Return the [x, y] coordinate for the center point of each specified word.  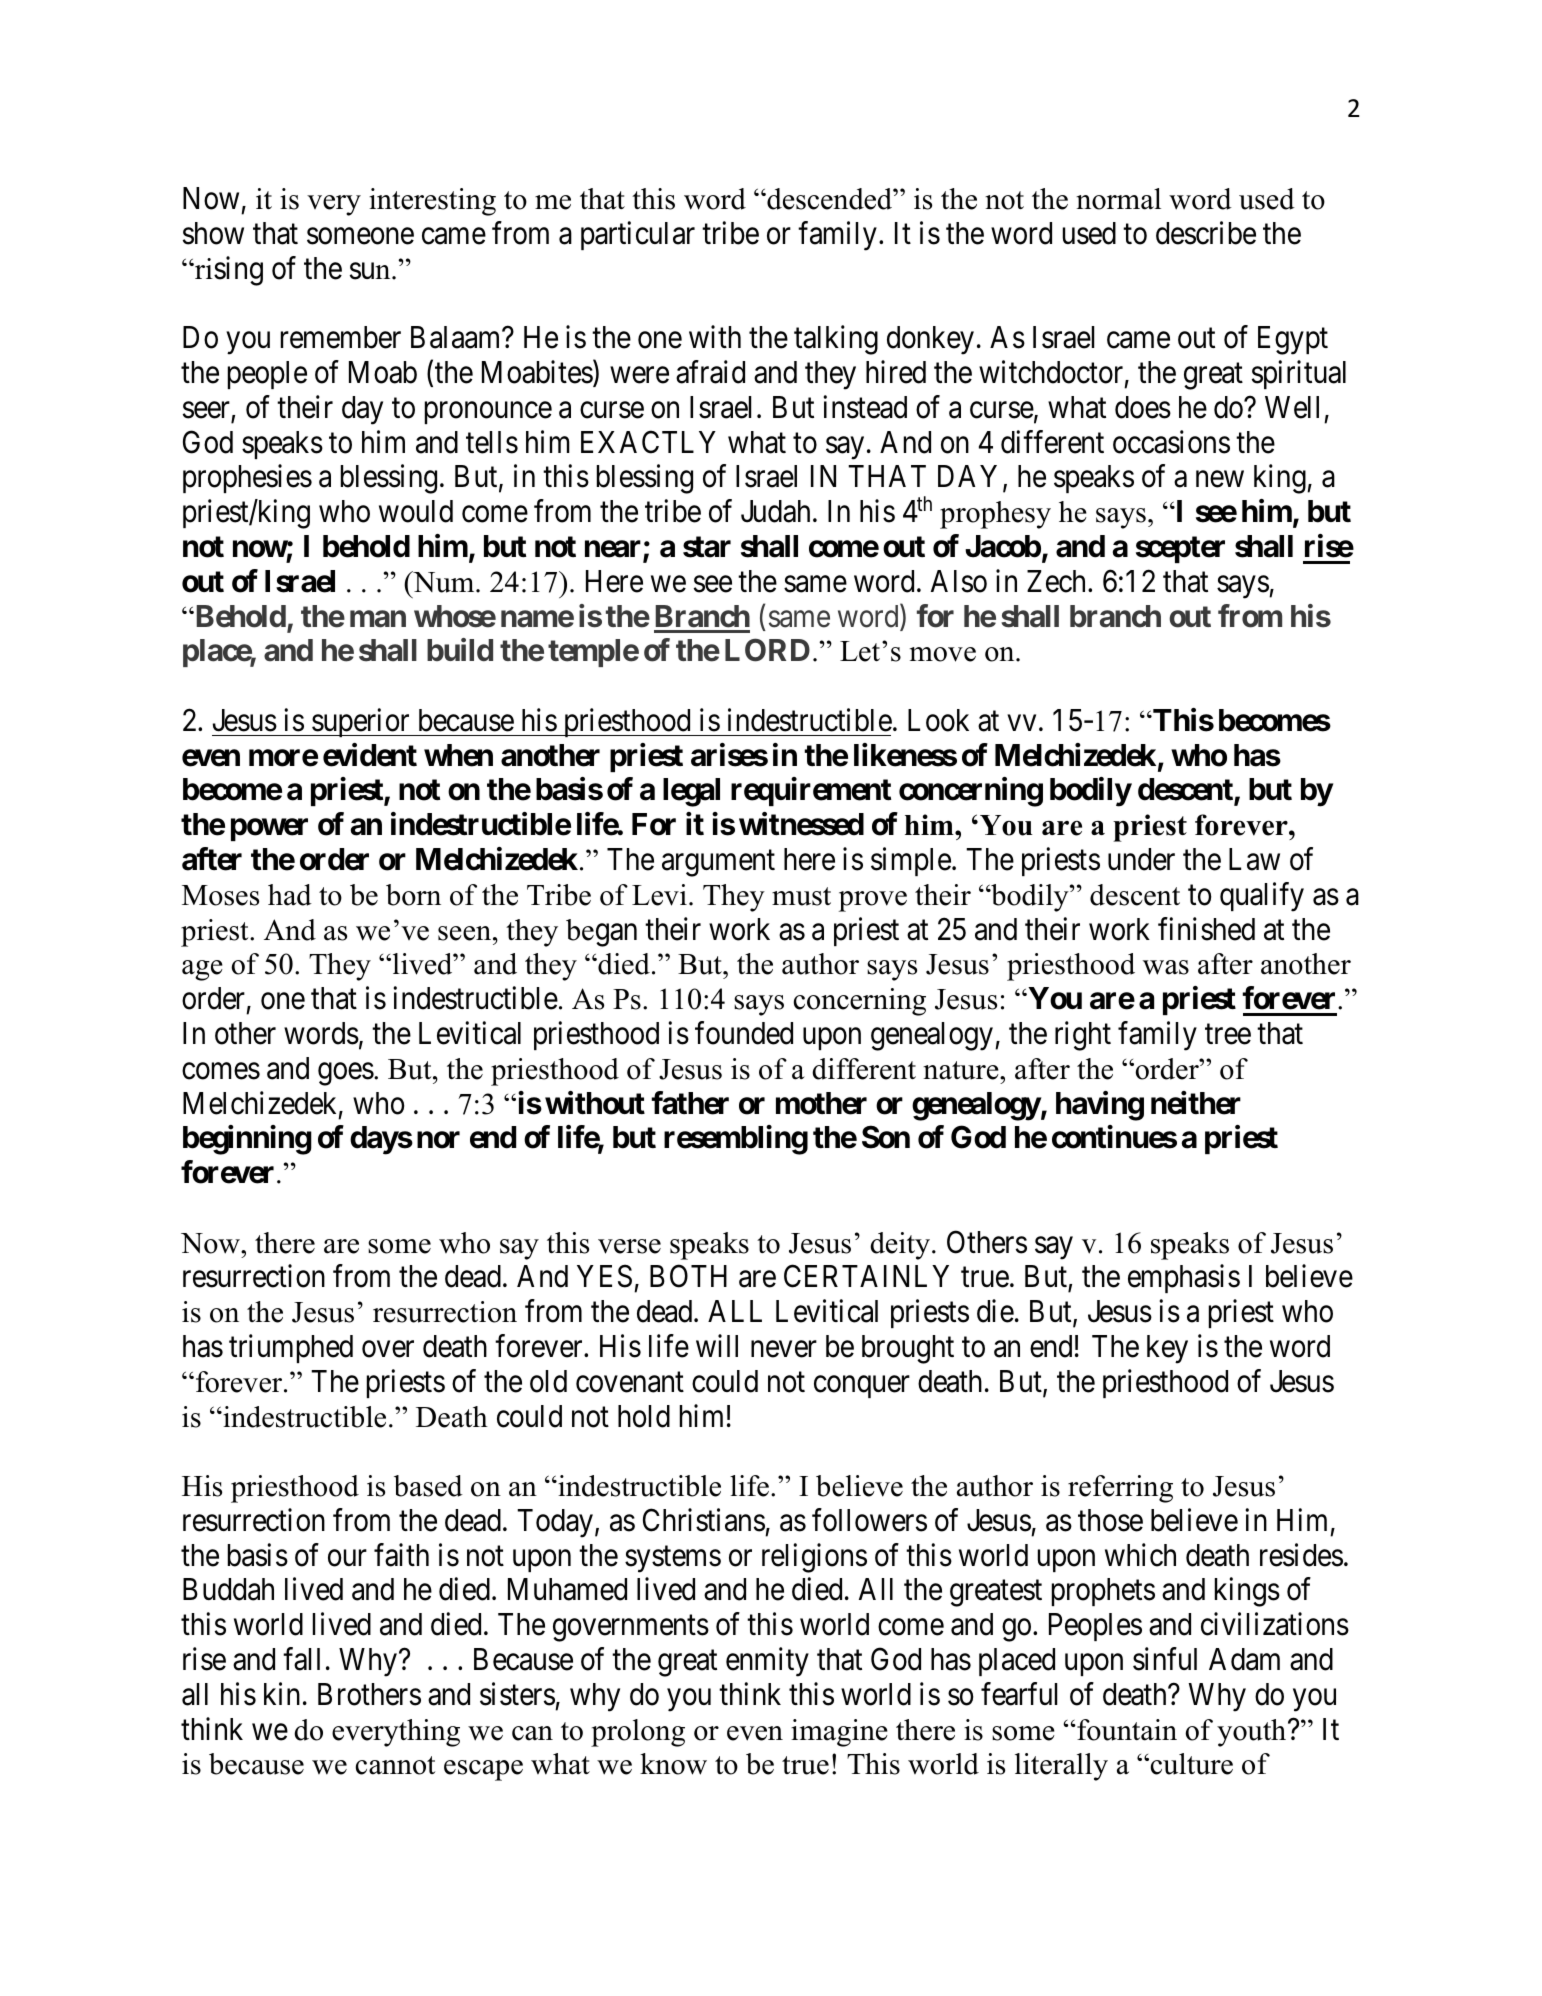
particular [638, 235]
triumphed [291, 1348]
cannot [395, 1765]
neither [1196, 1103]
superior [361, 722]
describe [1206, 233]
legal [691, 792]
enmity [767, 1662]
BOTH [688, 1276]
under [1141, 859]
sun [371, 271]
